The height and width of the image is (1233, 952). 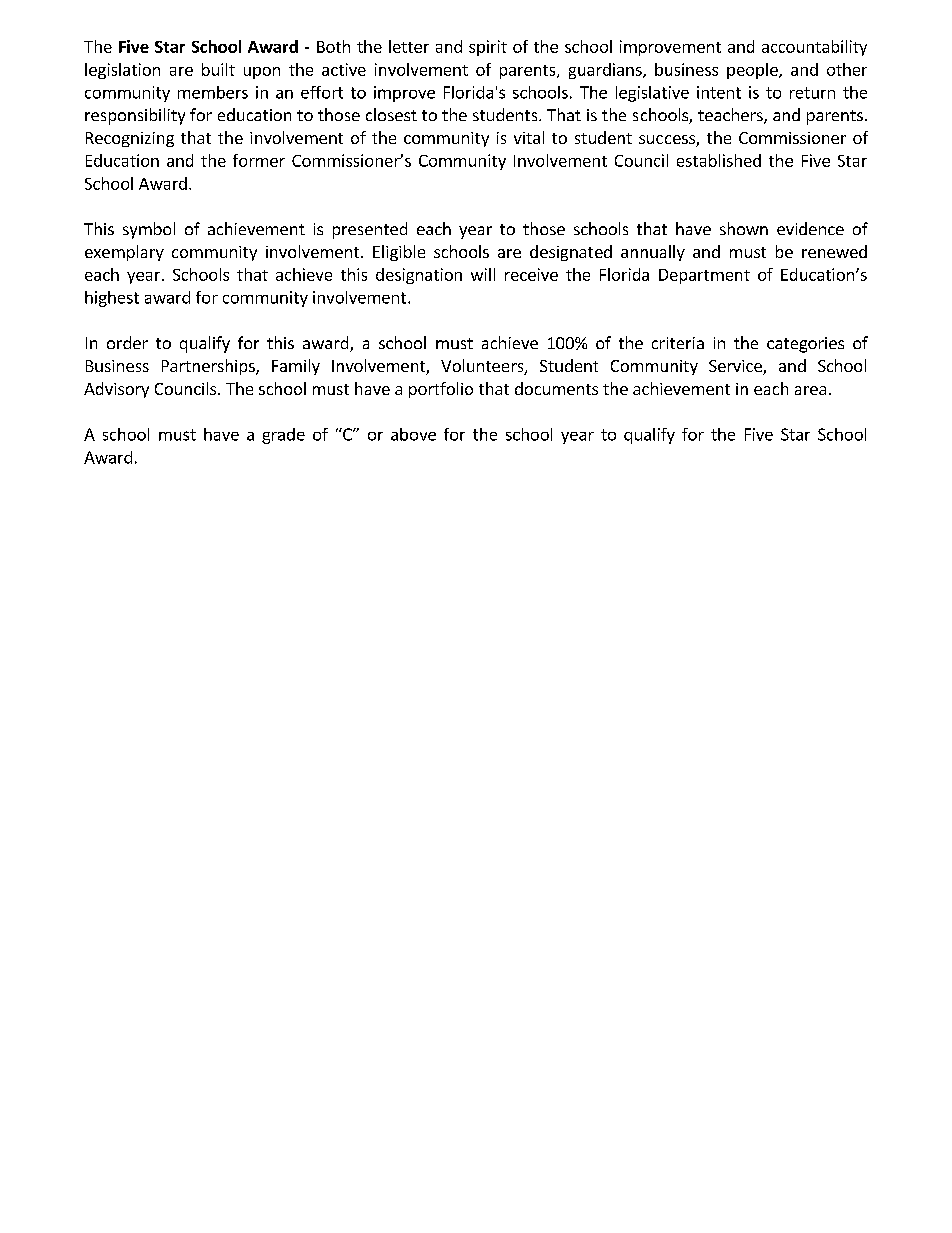 What do you see at coordinates (413, 434) in the image?
I see `above` at bounding box center [413, 434].
